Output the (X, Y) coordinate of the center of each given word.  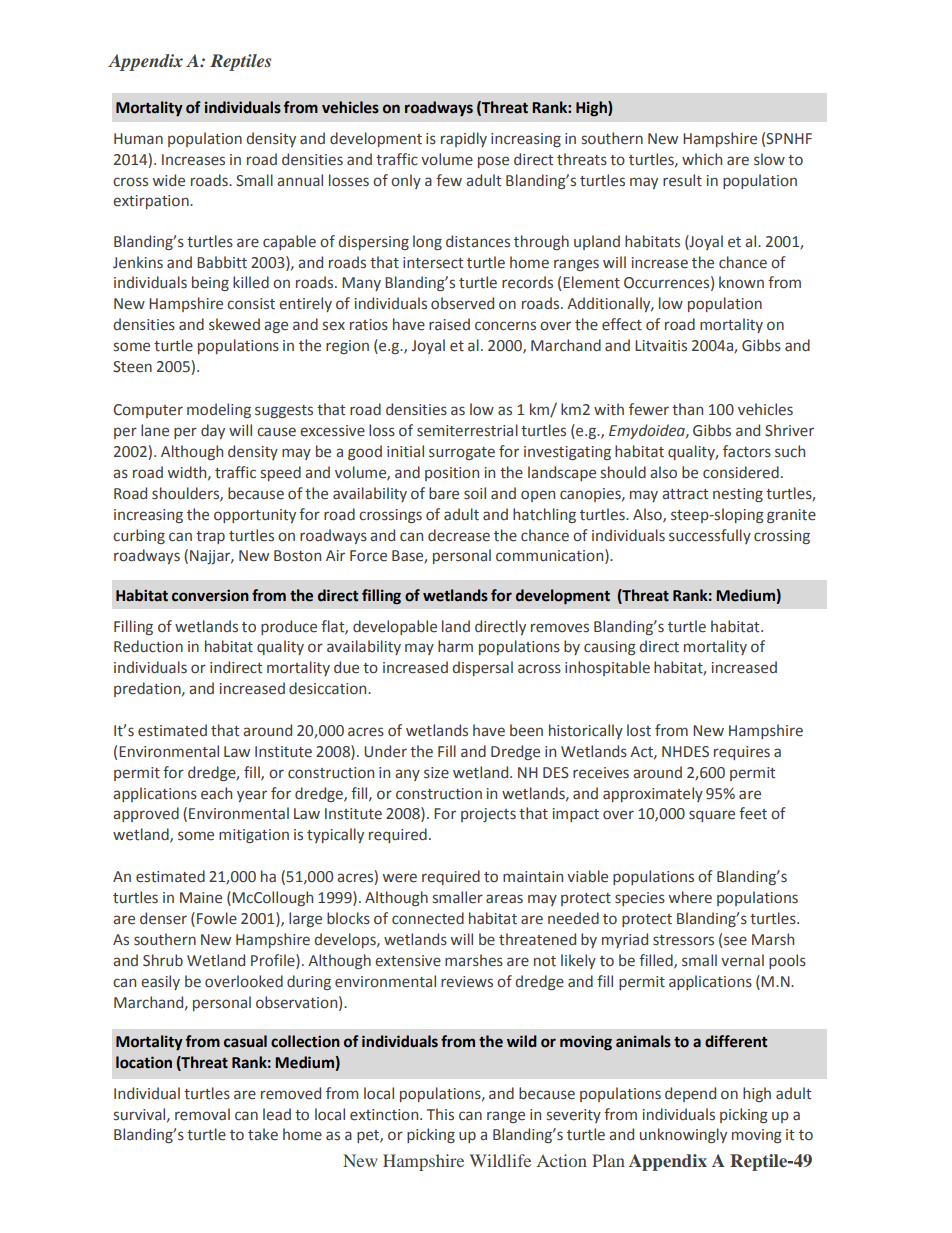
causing (610, 648)
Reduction (148, 646)
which (702, 159)
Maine (201, 898)
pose (493, 162)
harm (455, 646)
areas (504, 899)
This (440, 1114)
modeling (219, 410)
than (687, 409)
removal (202, 1114)
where (690, 897)
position (452, 474)
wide (169, 180)
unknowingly (683, 1135)
